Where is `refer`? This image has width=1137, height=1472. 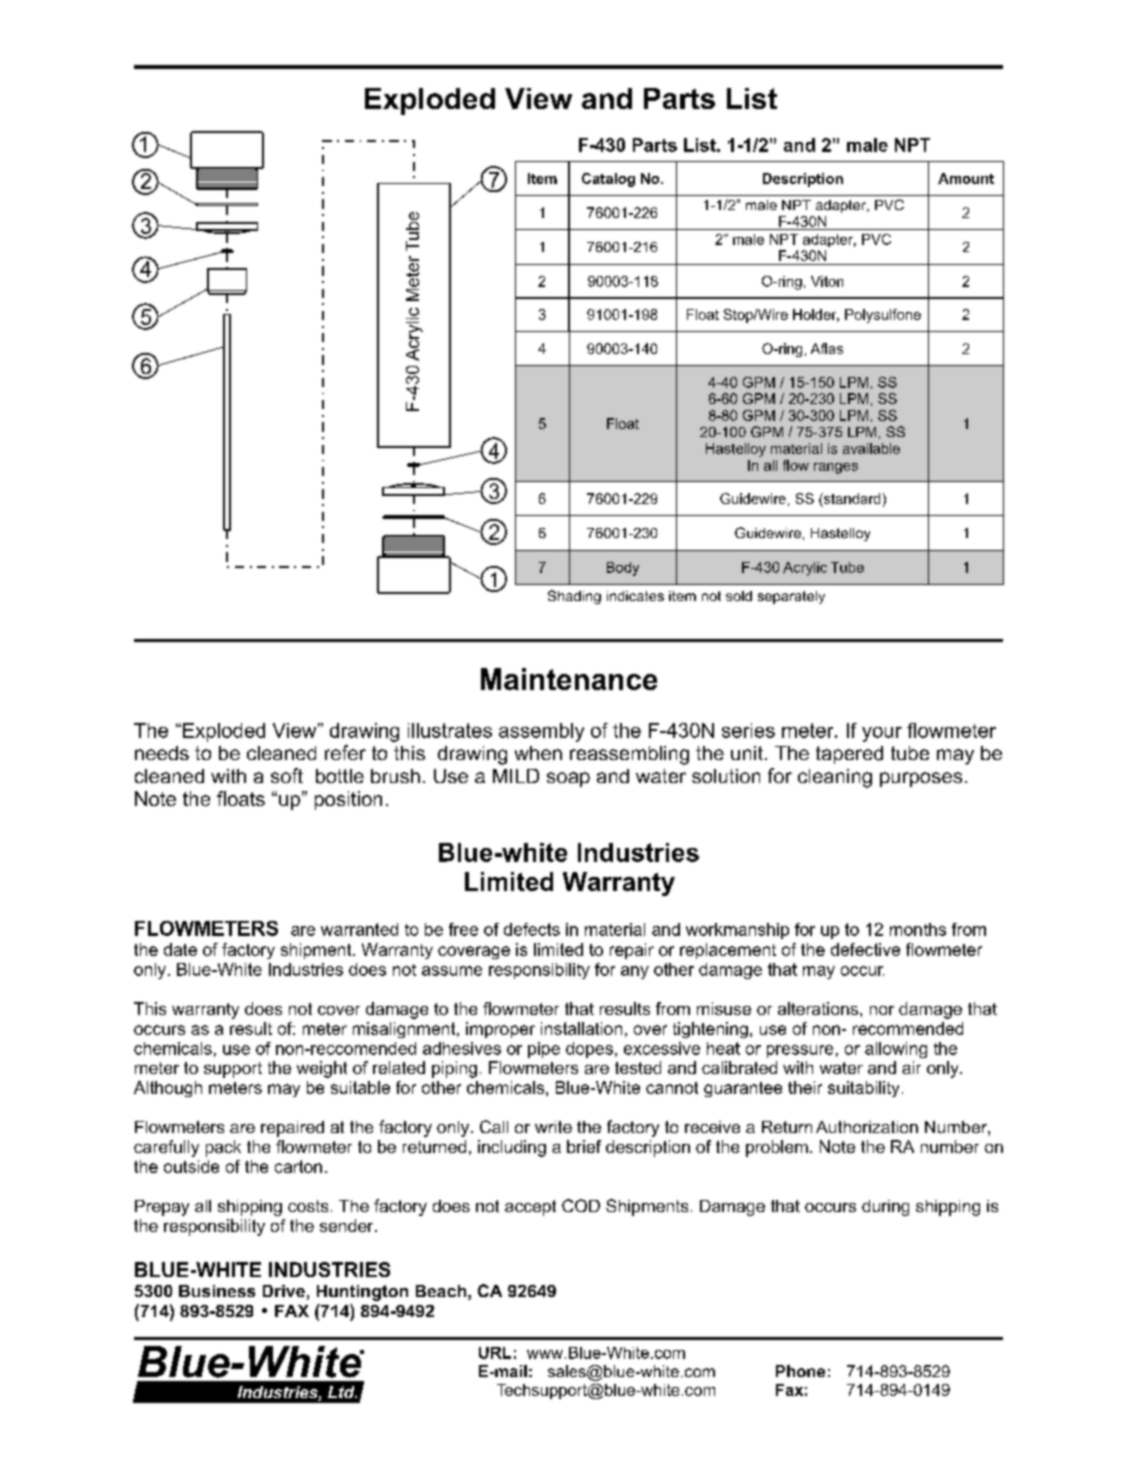 refer is located at coordinates (345, 752).
